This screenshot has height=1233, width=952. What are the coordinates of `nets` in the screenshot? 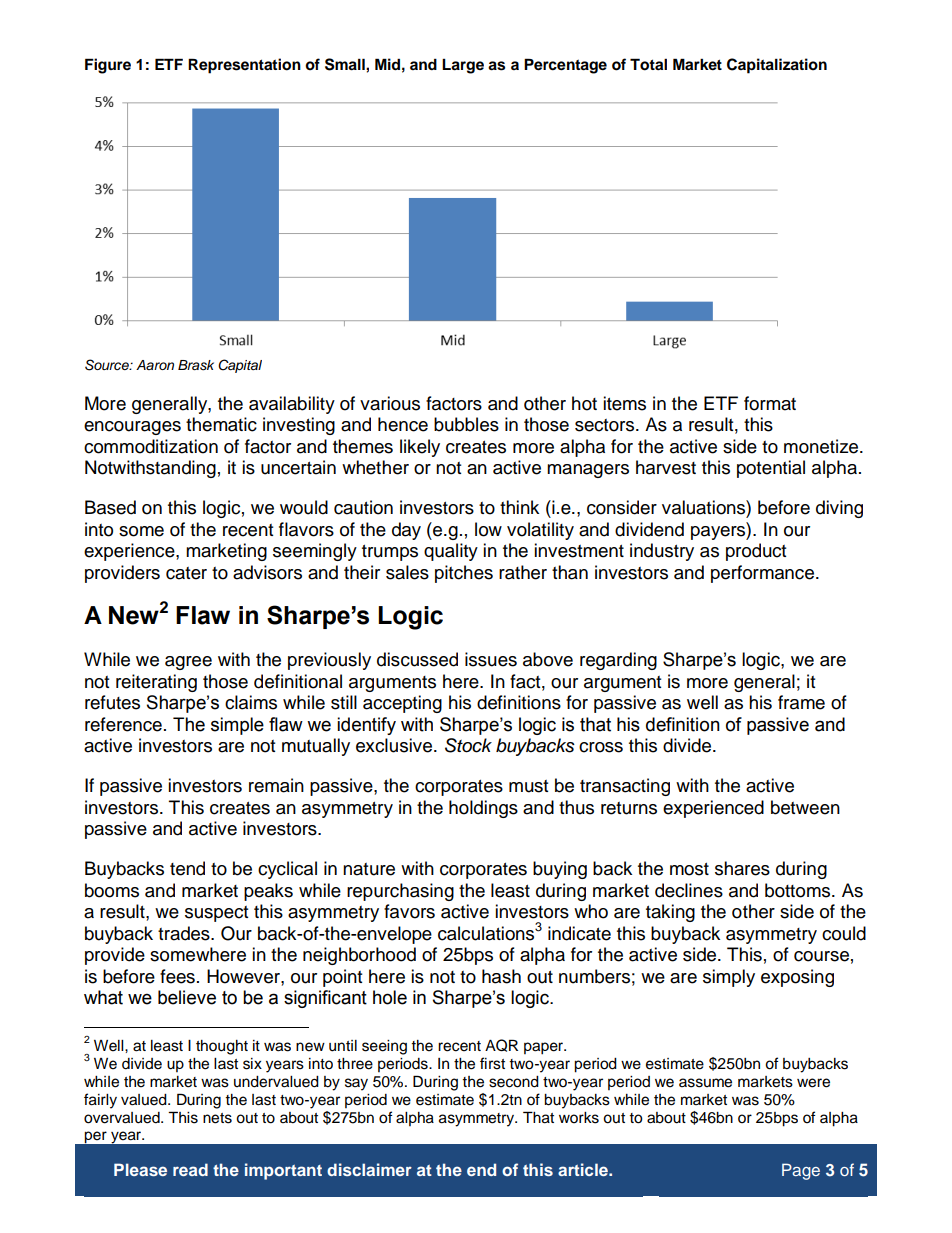 It's located at (217, 1118).
